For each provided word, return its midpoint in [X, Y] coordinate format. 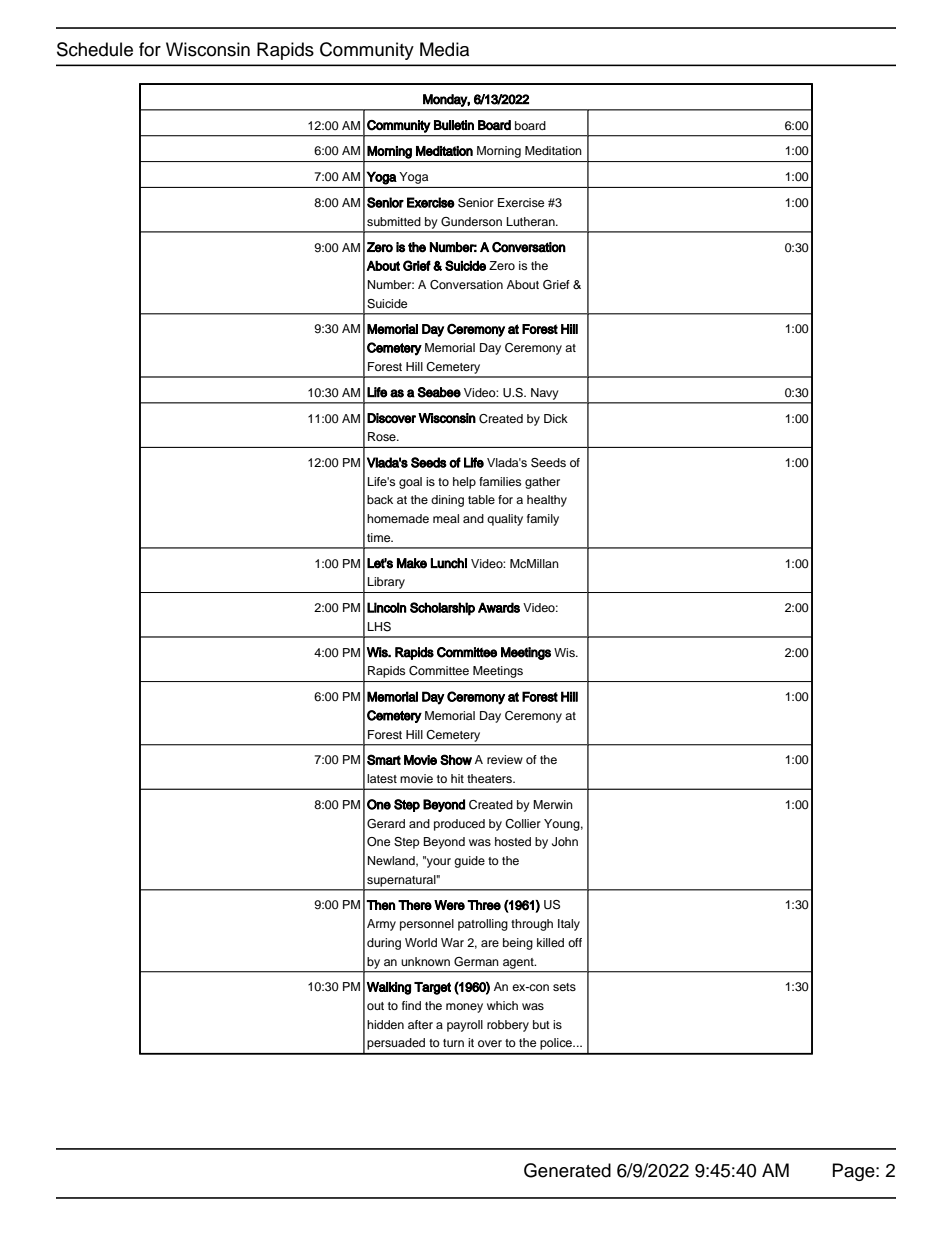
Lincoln [387, 607]
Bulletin [454, 125]
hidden [385, 1024]
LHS [379, 627]
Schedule [95, 49]
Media [444, 49]
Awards [499, 607]
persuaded [396, 1044]
